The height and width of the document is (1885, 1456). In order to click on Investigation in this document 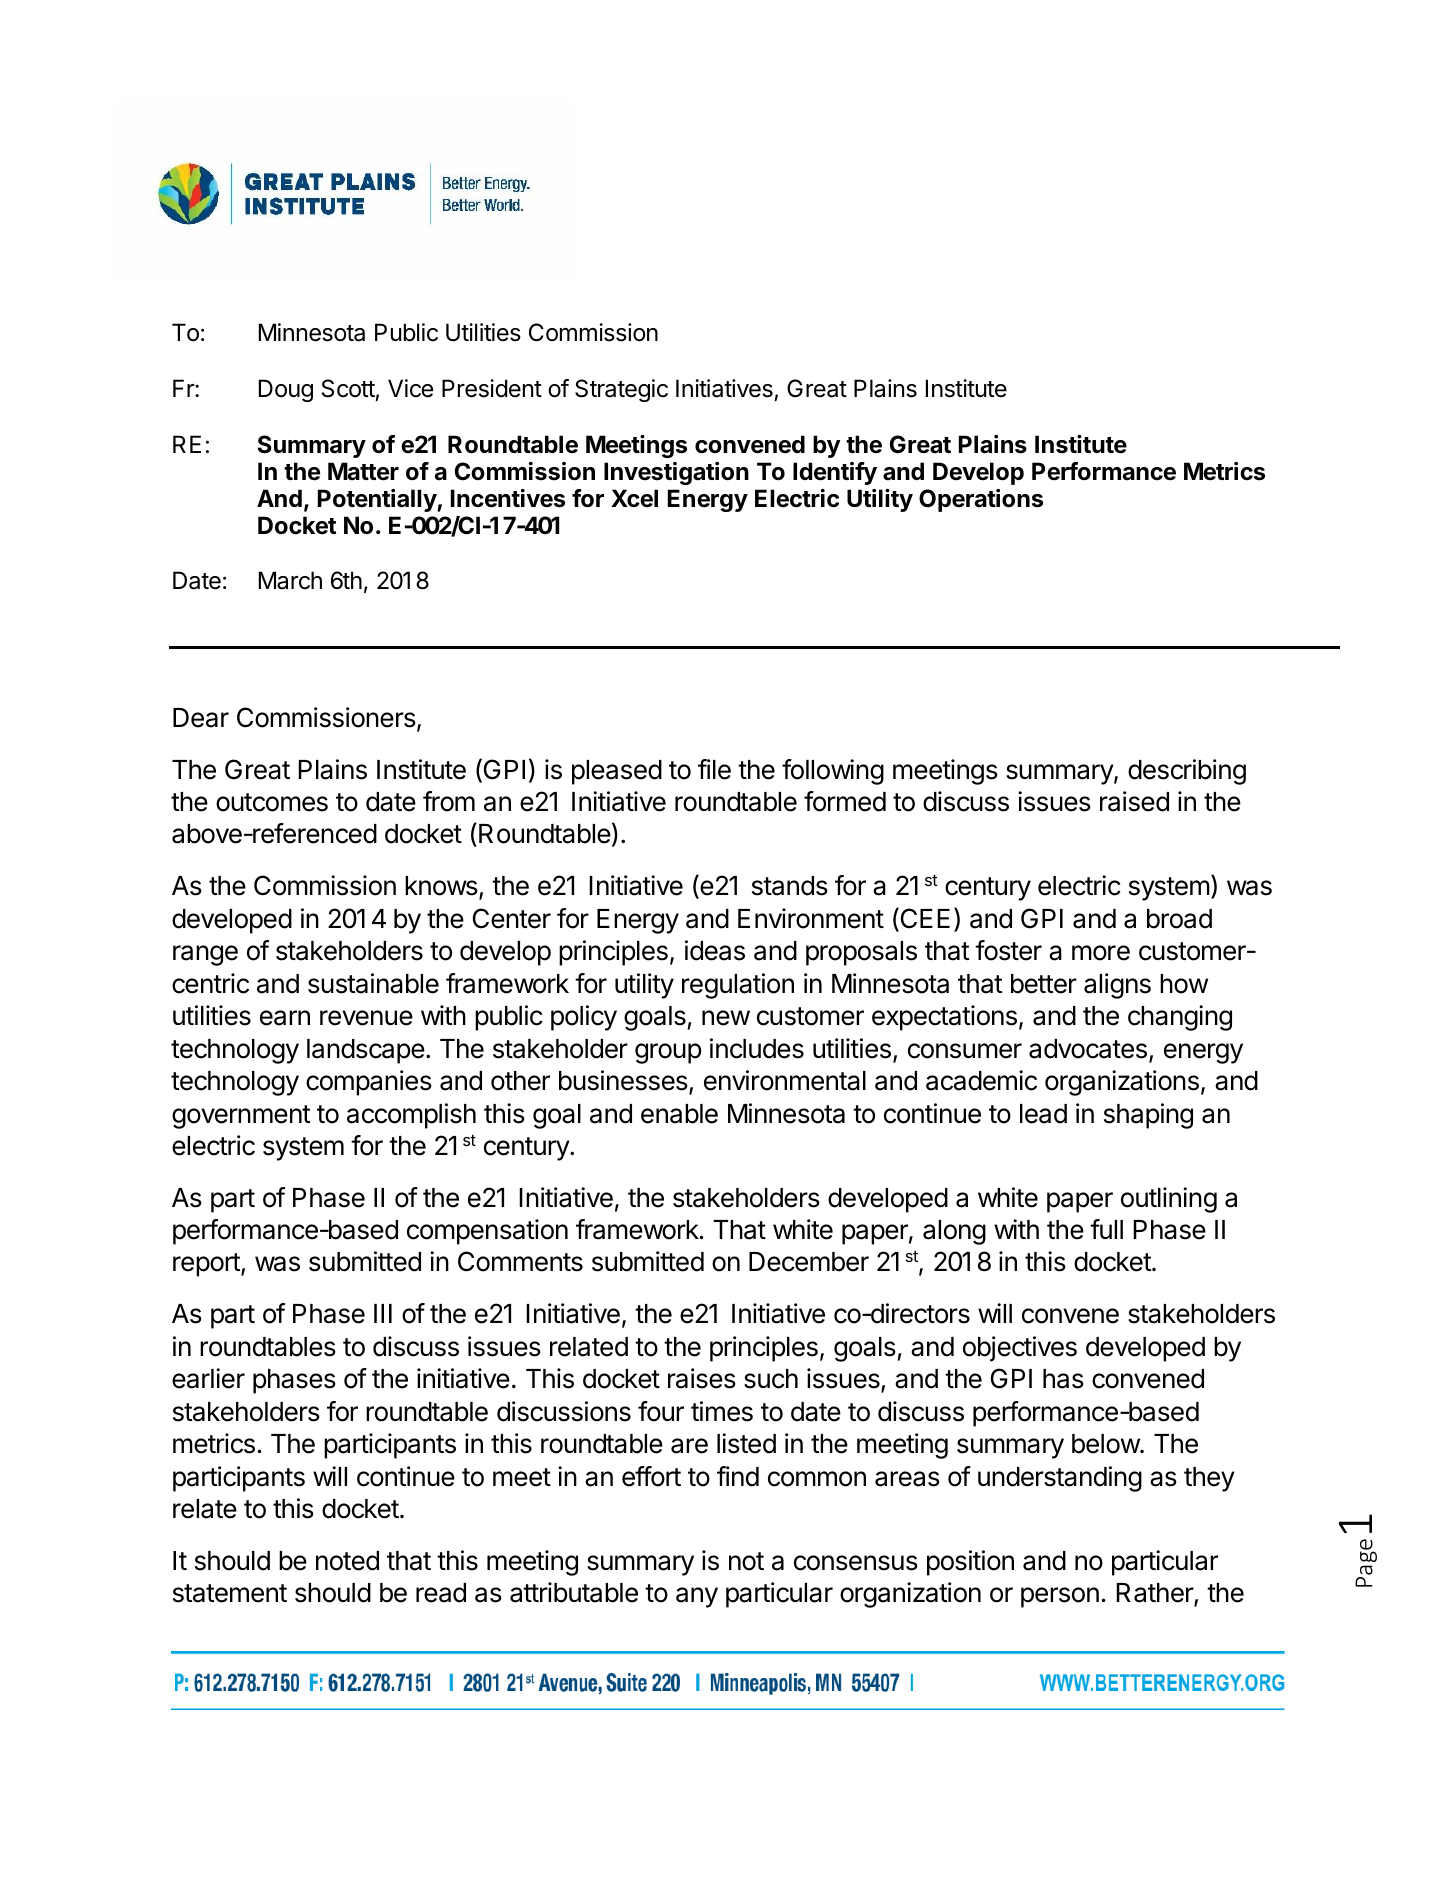, I will do `click(676, 473)`.
